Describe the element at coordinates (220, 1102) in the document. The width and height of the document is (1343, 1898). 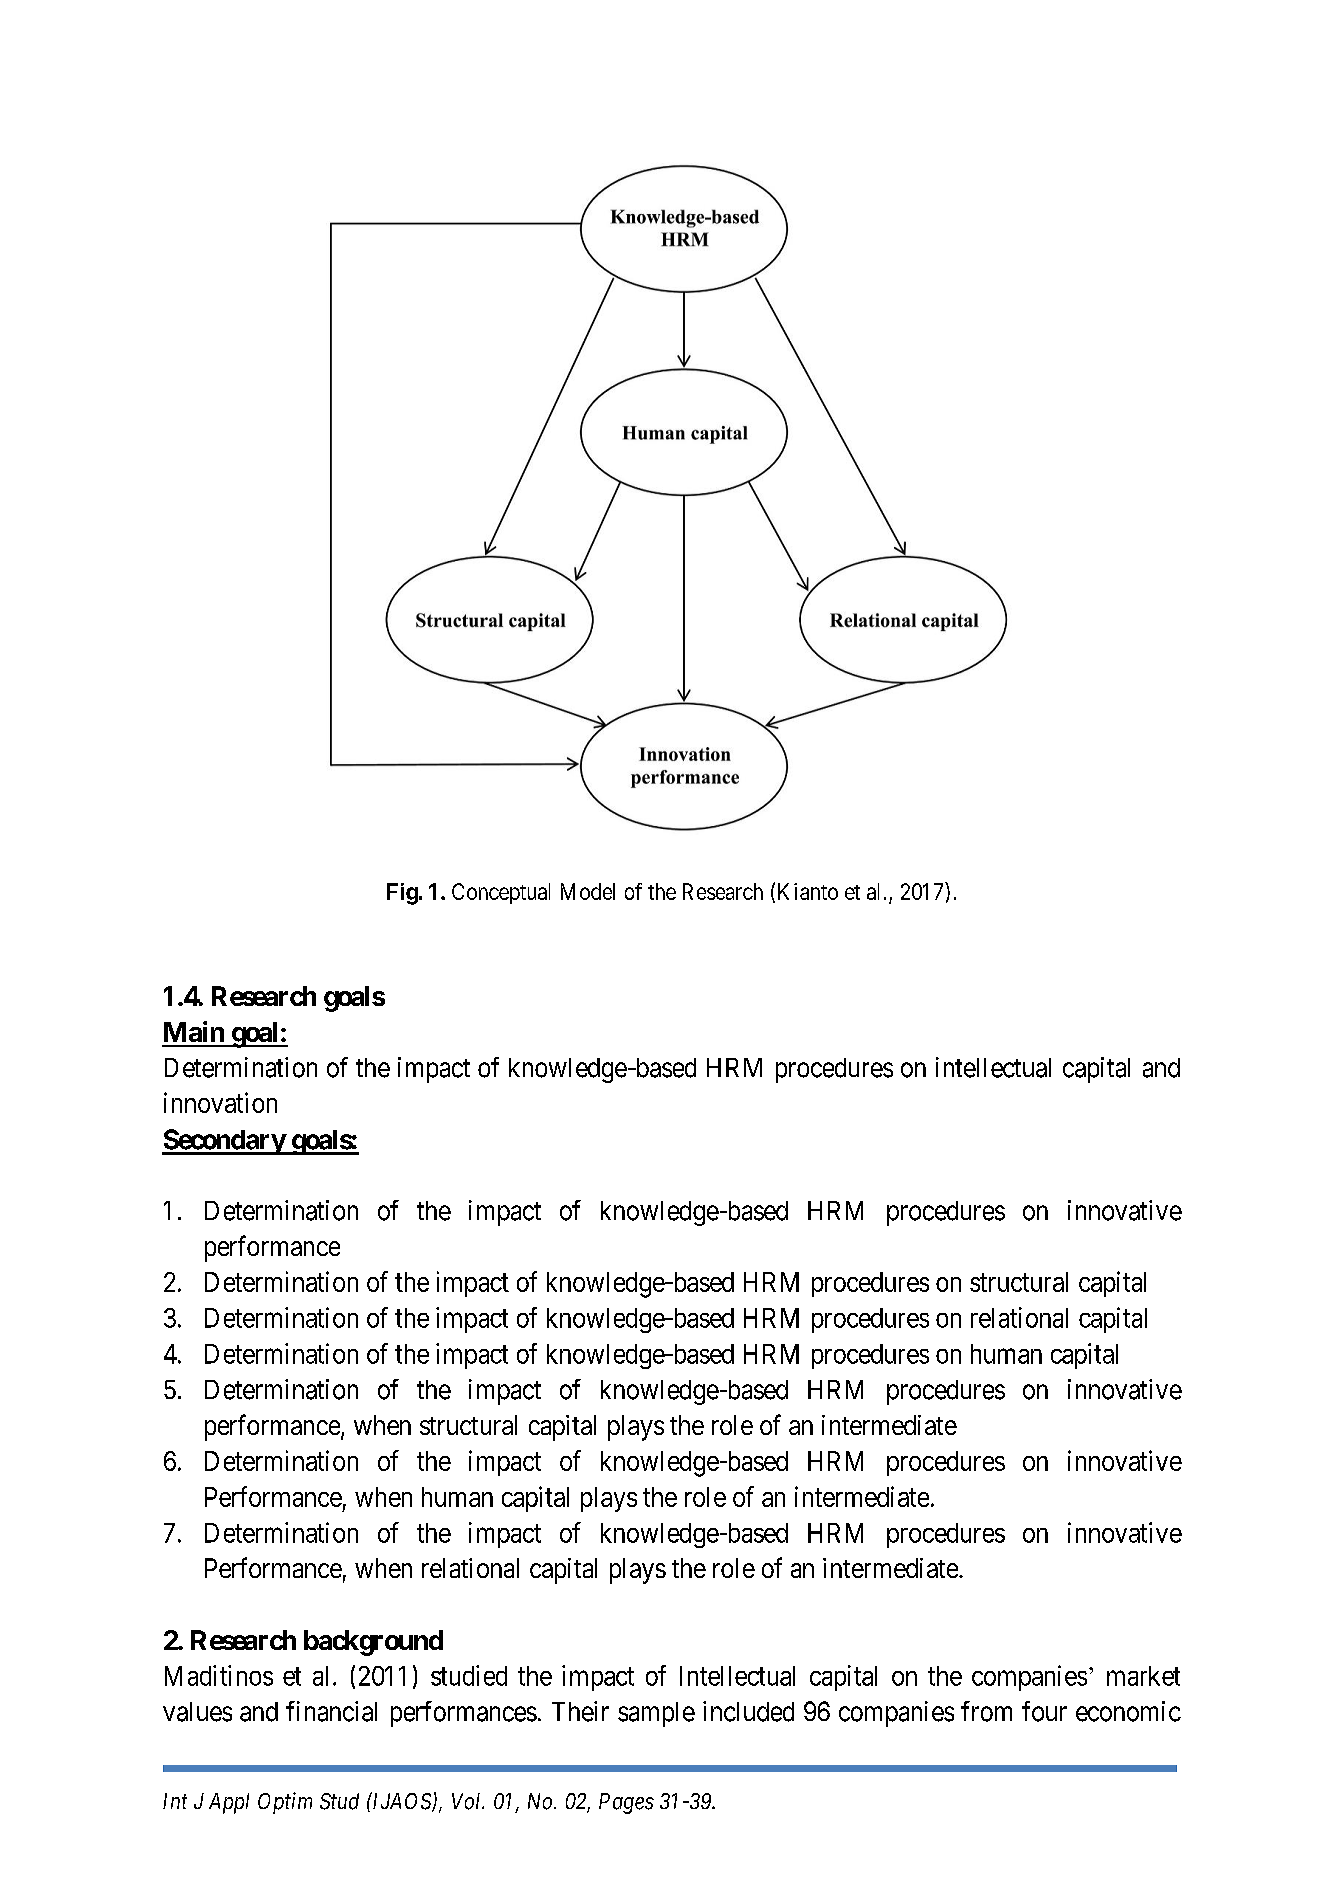
I see `innovation` at that location.
